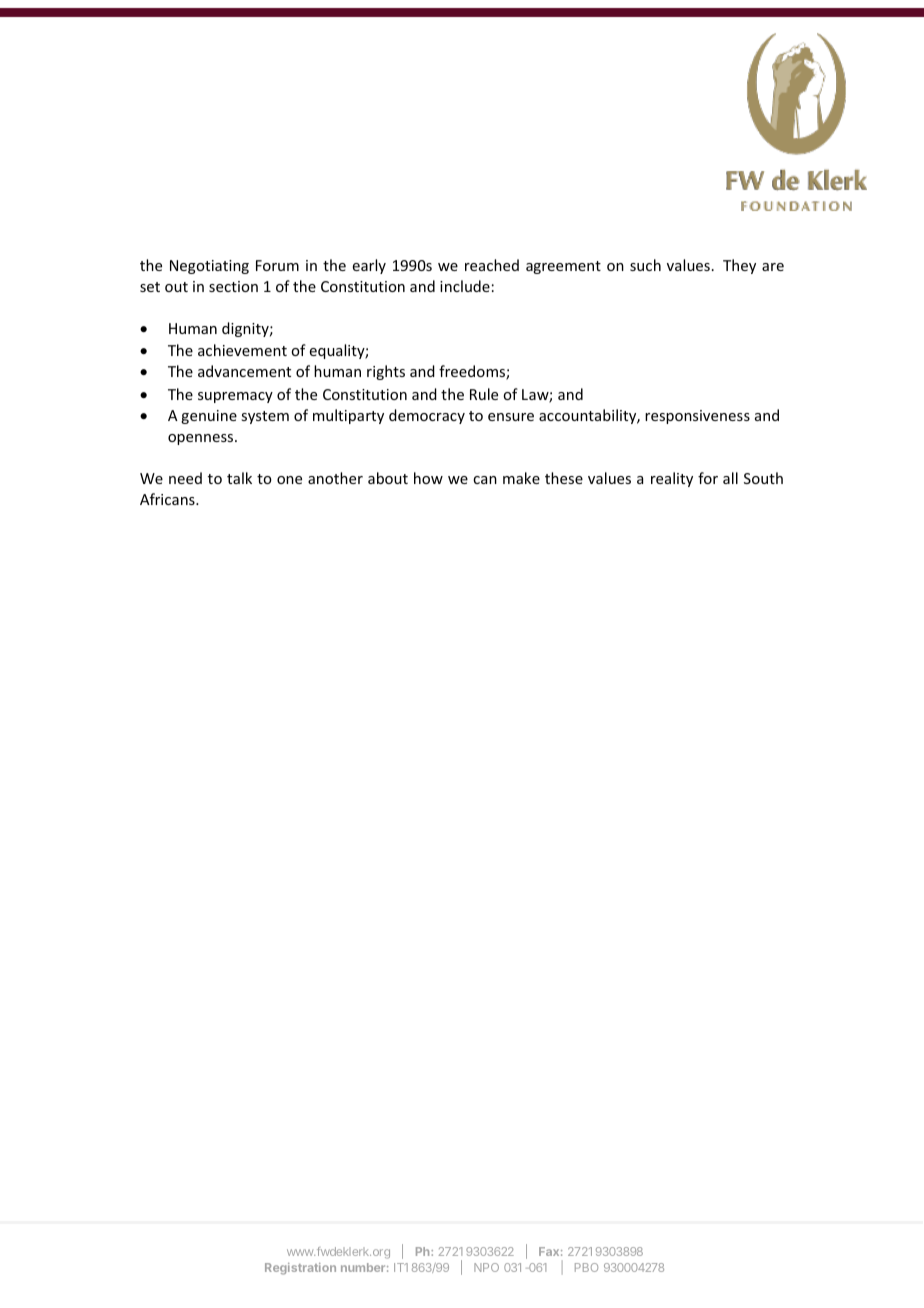 The width and height of the screenshot is (924, 1308). I want to click on reality, so click(672, 479).
